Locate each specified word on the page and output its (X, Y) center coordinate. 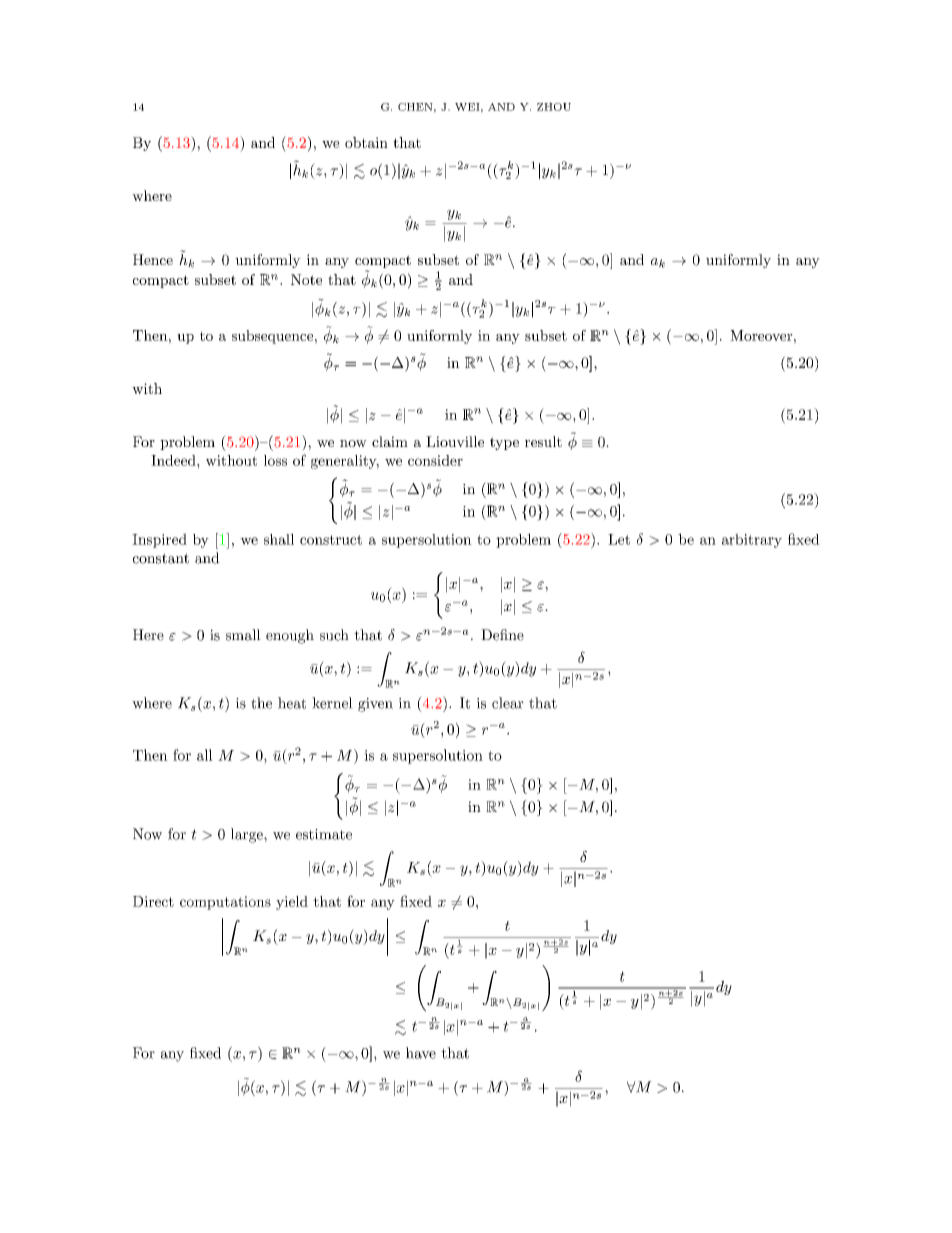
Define (502, 635)
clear (508, 703)
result (543, 441)
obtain (366, 142)
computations (225, 903)
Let (619, 539)
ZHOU (554, 107)
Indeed (174, 460)
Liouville (455, 441)
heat (292, 703)
